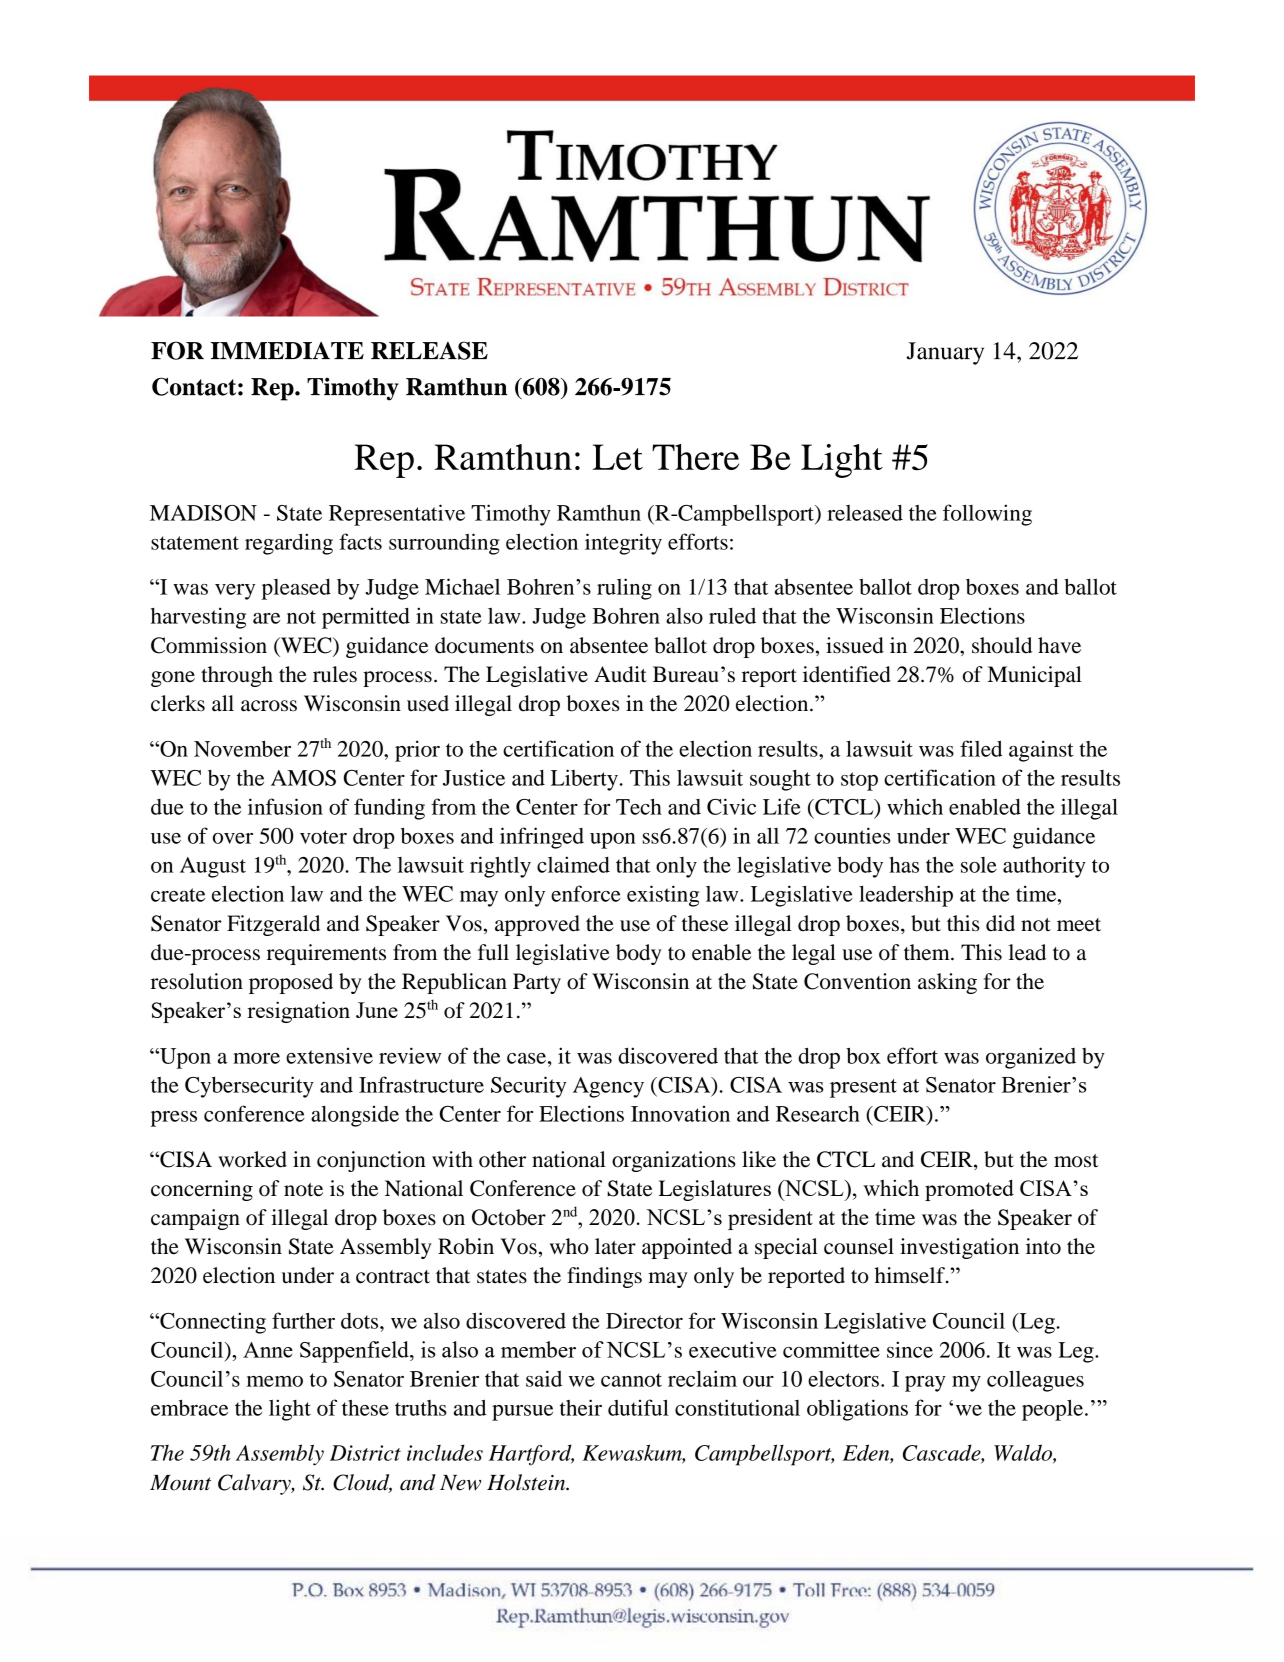  Describe the element at coordinates (663, 896) in the screenshot. I see `existing` at that location.
